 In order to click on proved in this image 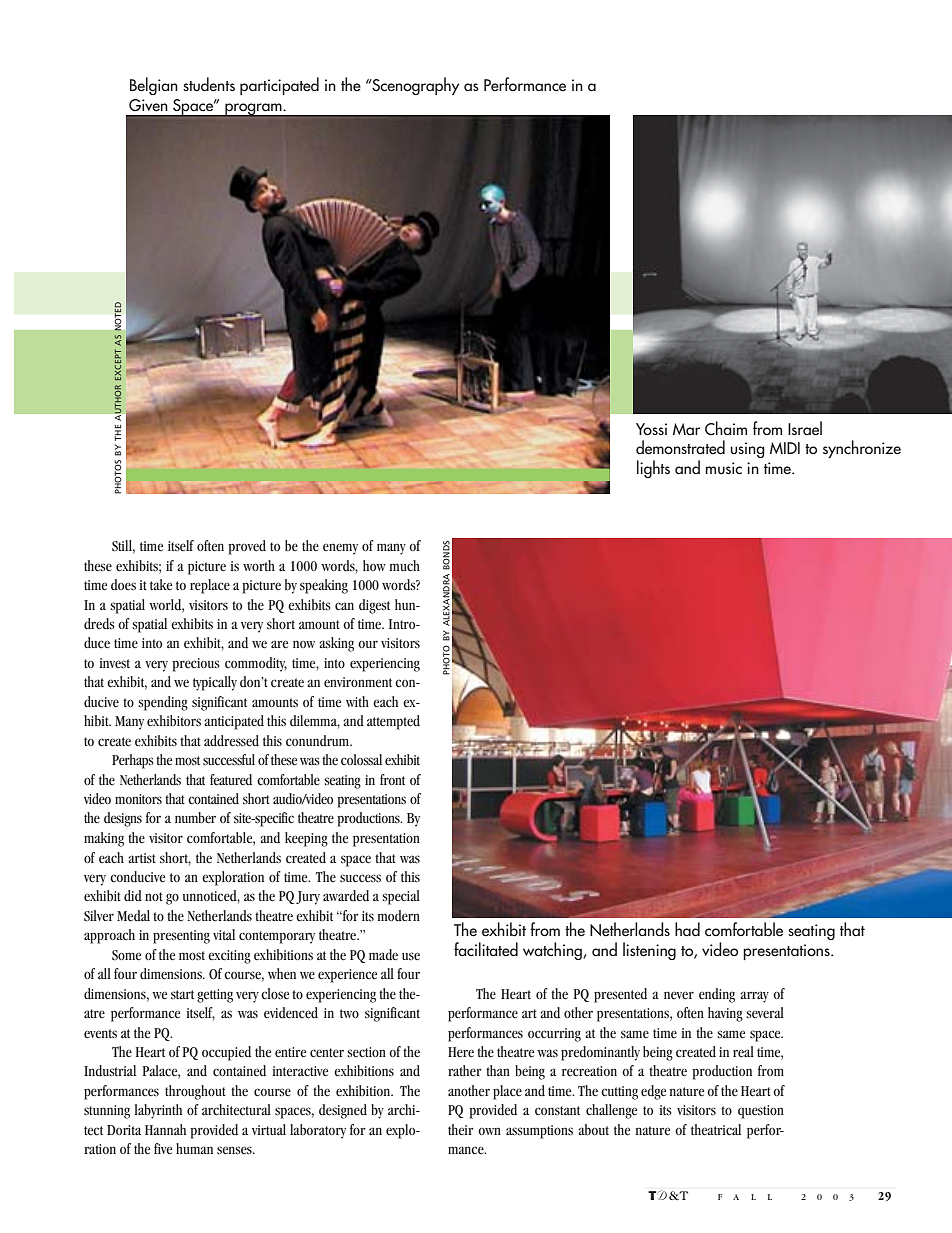, I will do `click(247, 547)`.
